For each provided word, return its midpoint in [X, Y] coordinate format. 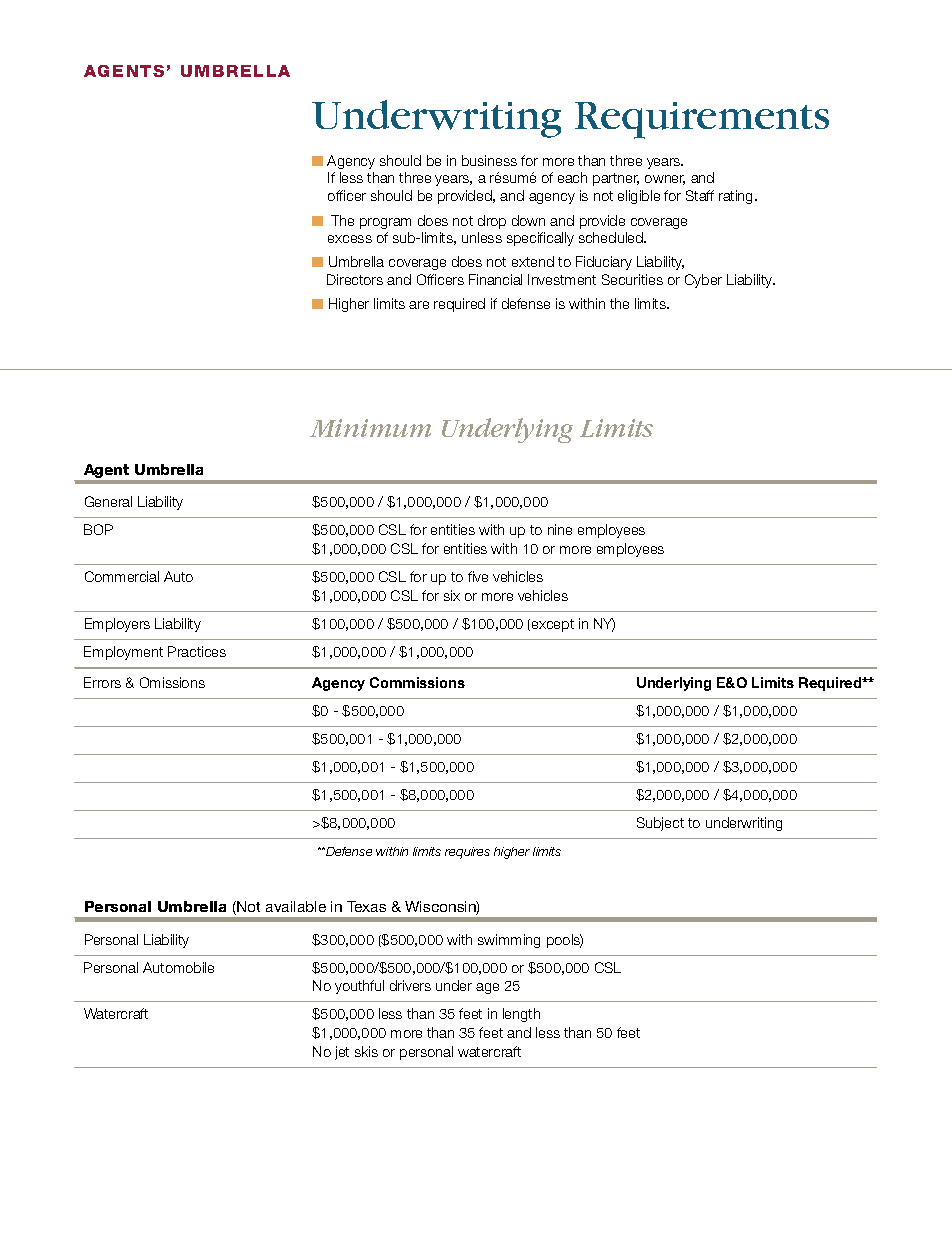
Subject [660, 824]
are [419, 305]
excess [350, 239]
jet [342, 1053]
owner [665, 180]
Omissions [172, 682]
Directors [355, 279]
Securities [632, 279]
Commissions [417, 682]
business [489, 160]
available [296, 906]
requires [467, 853]
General [108, 501]
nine [560, 529]
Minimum [370, 428]
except [553, 625]
